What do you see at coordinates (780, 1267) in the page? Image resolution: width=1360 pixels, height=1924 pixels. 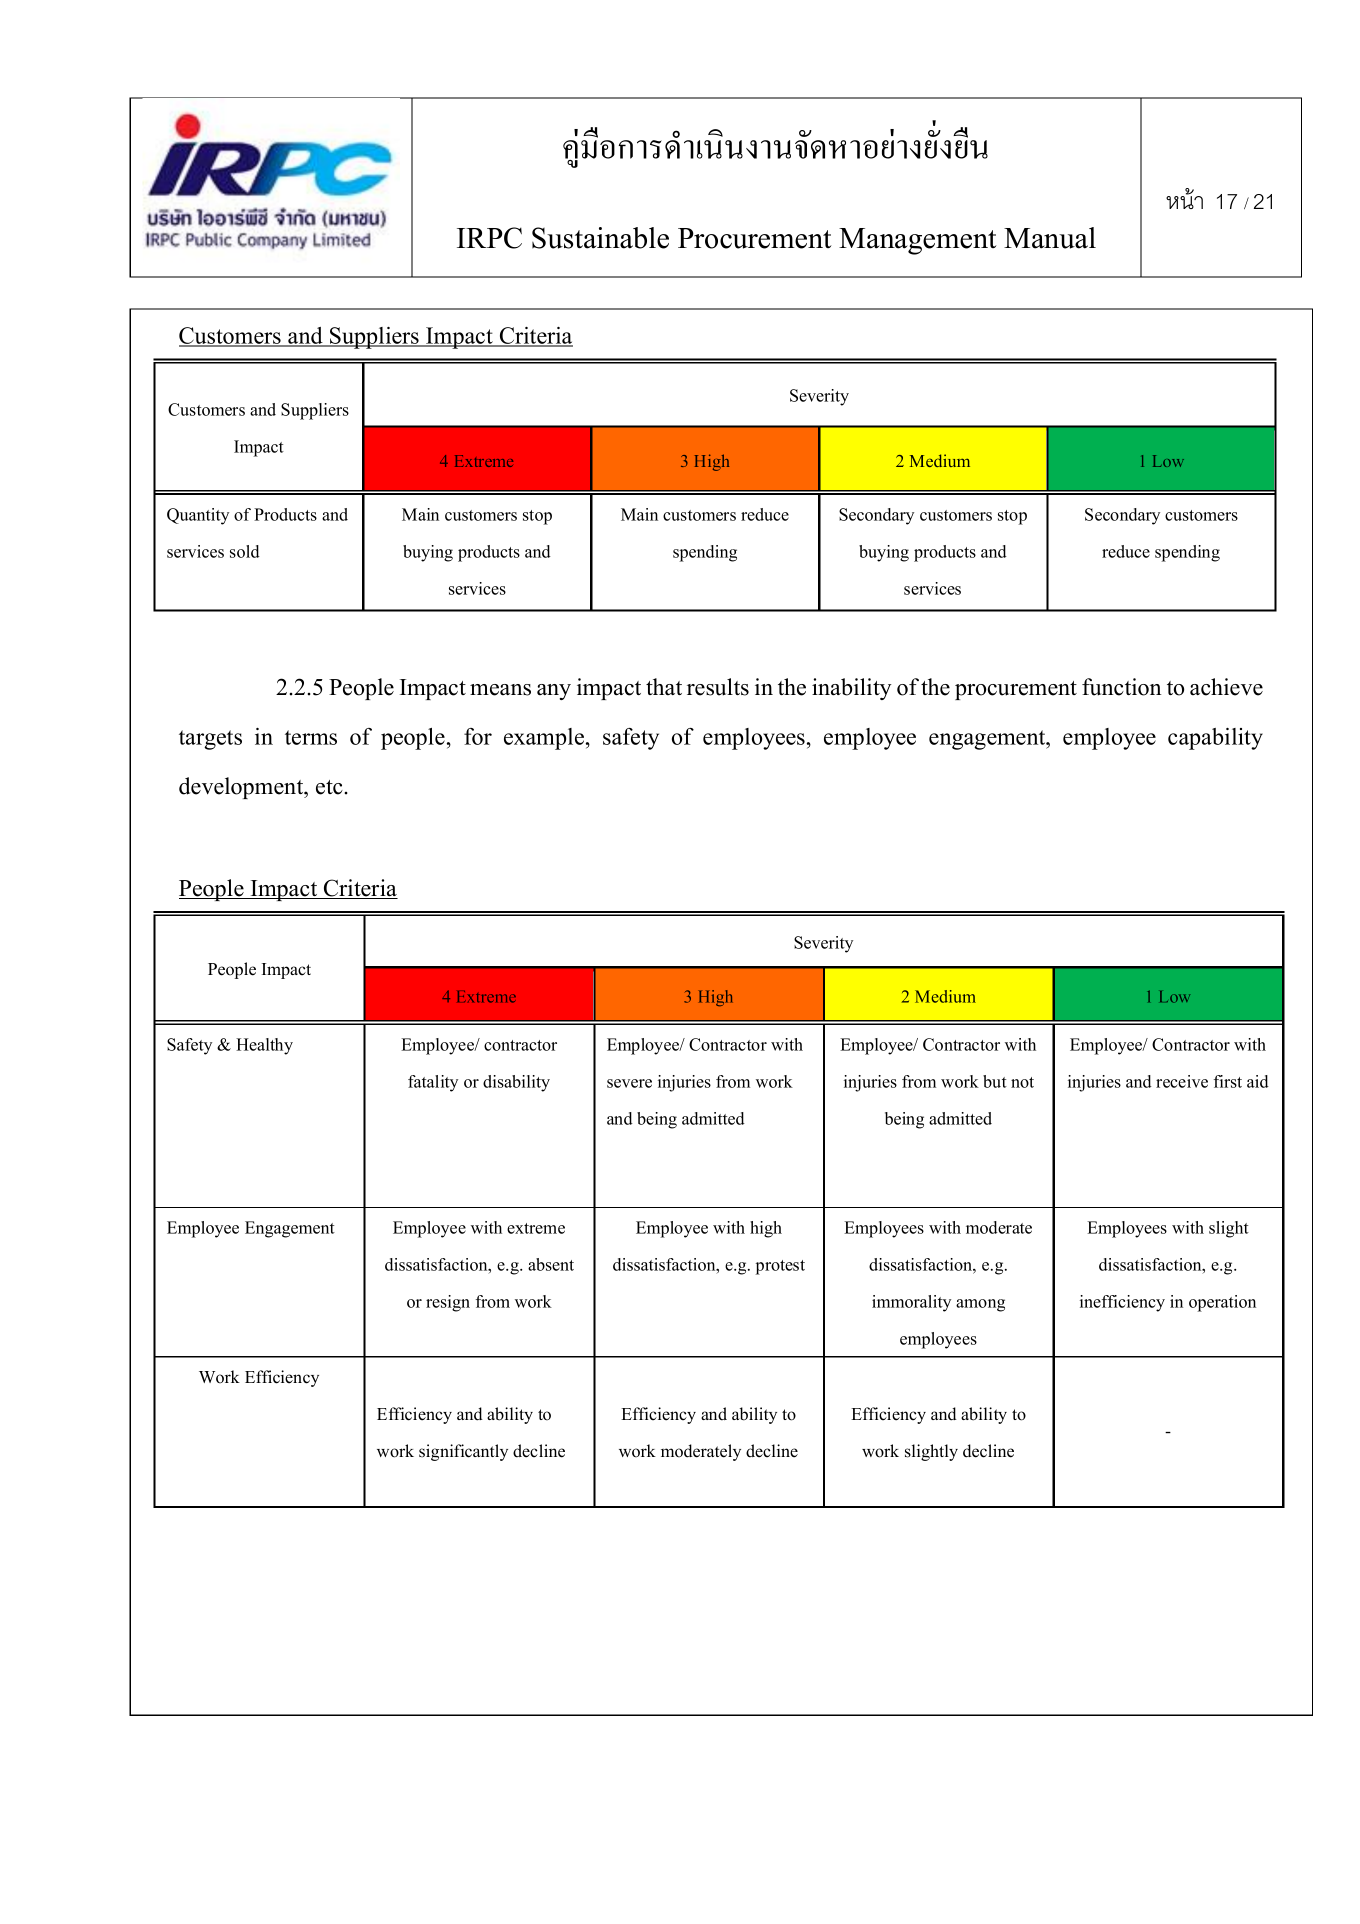 I see `protest` at bounding box center [780, 1267].
